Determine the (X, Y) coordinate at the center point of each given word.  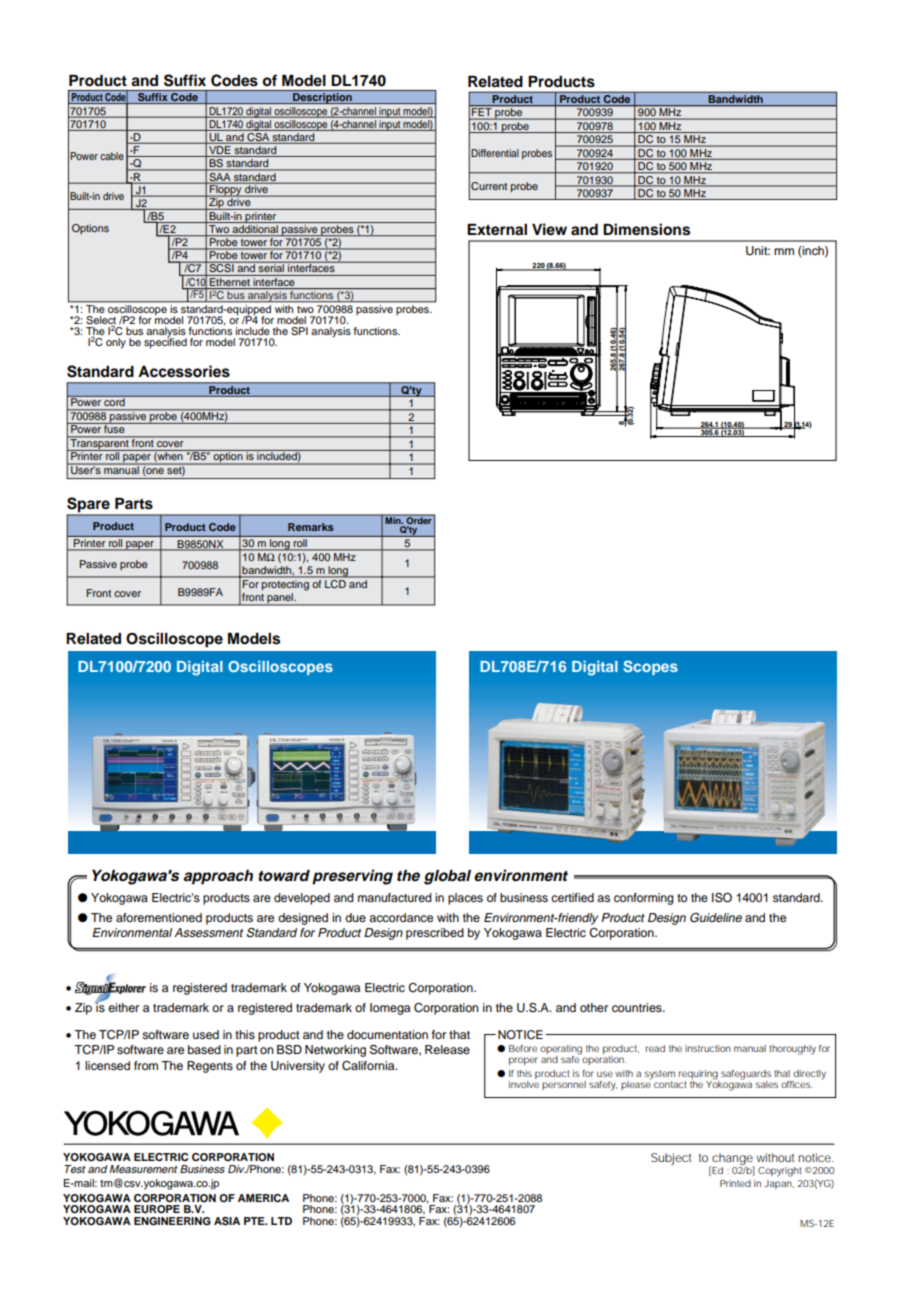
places (465, 899)
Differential (495, 153)
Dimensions (646, 229)
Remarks (311, 527)
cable (112, 156)
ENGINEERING (172, 1221)
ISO (722, 898)
